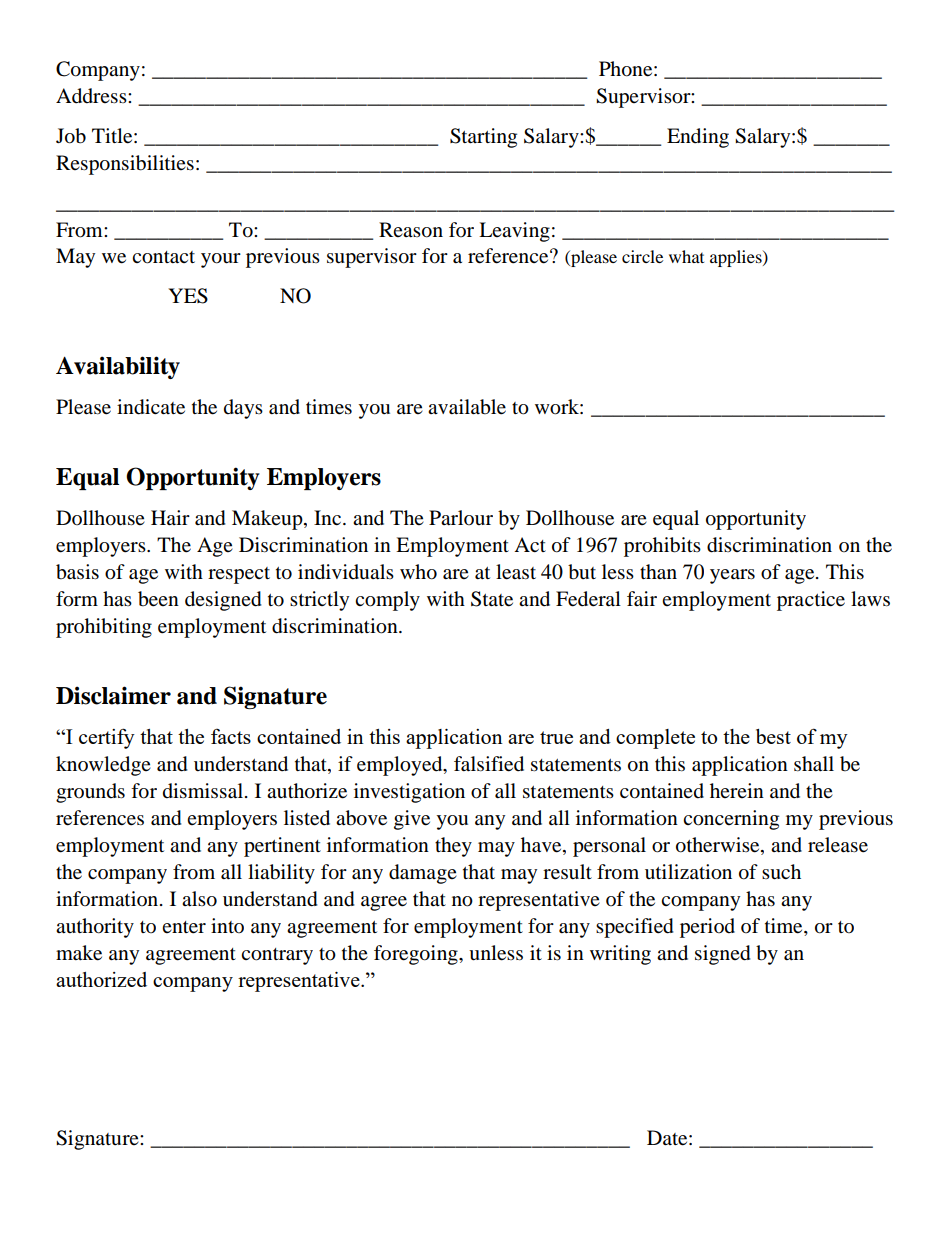  I want to click on shall, so click(814, 764).
